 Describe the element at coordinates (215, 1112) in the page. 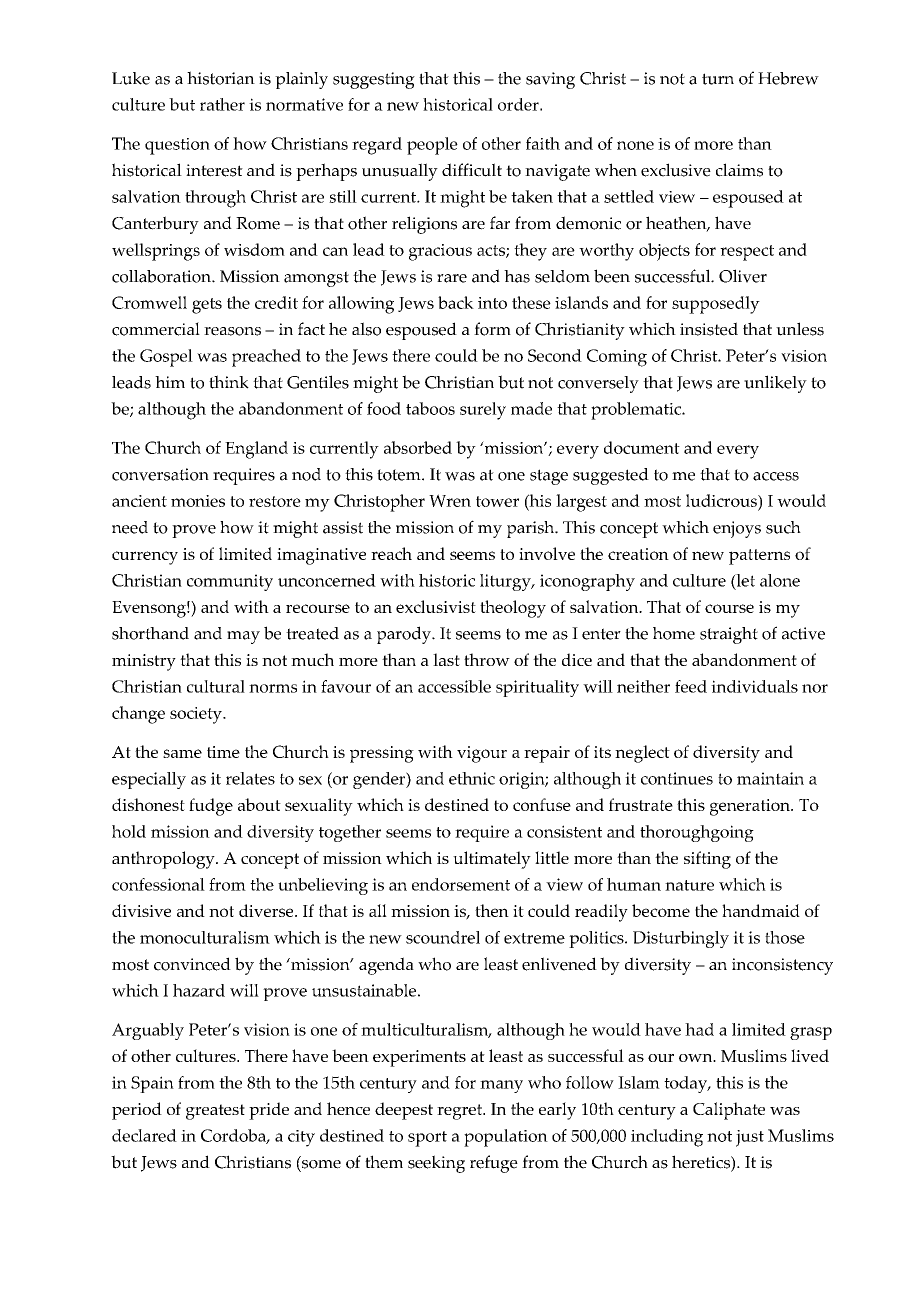

I see `greatest` at that location.
